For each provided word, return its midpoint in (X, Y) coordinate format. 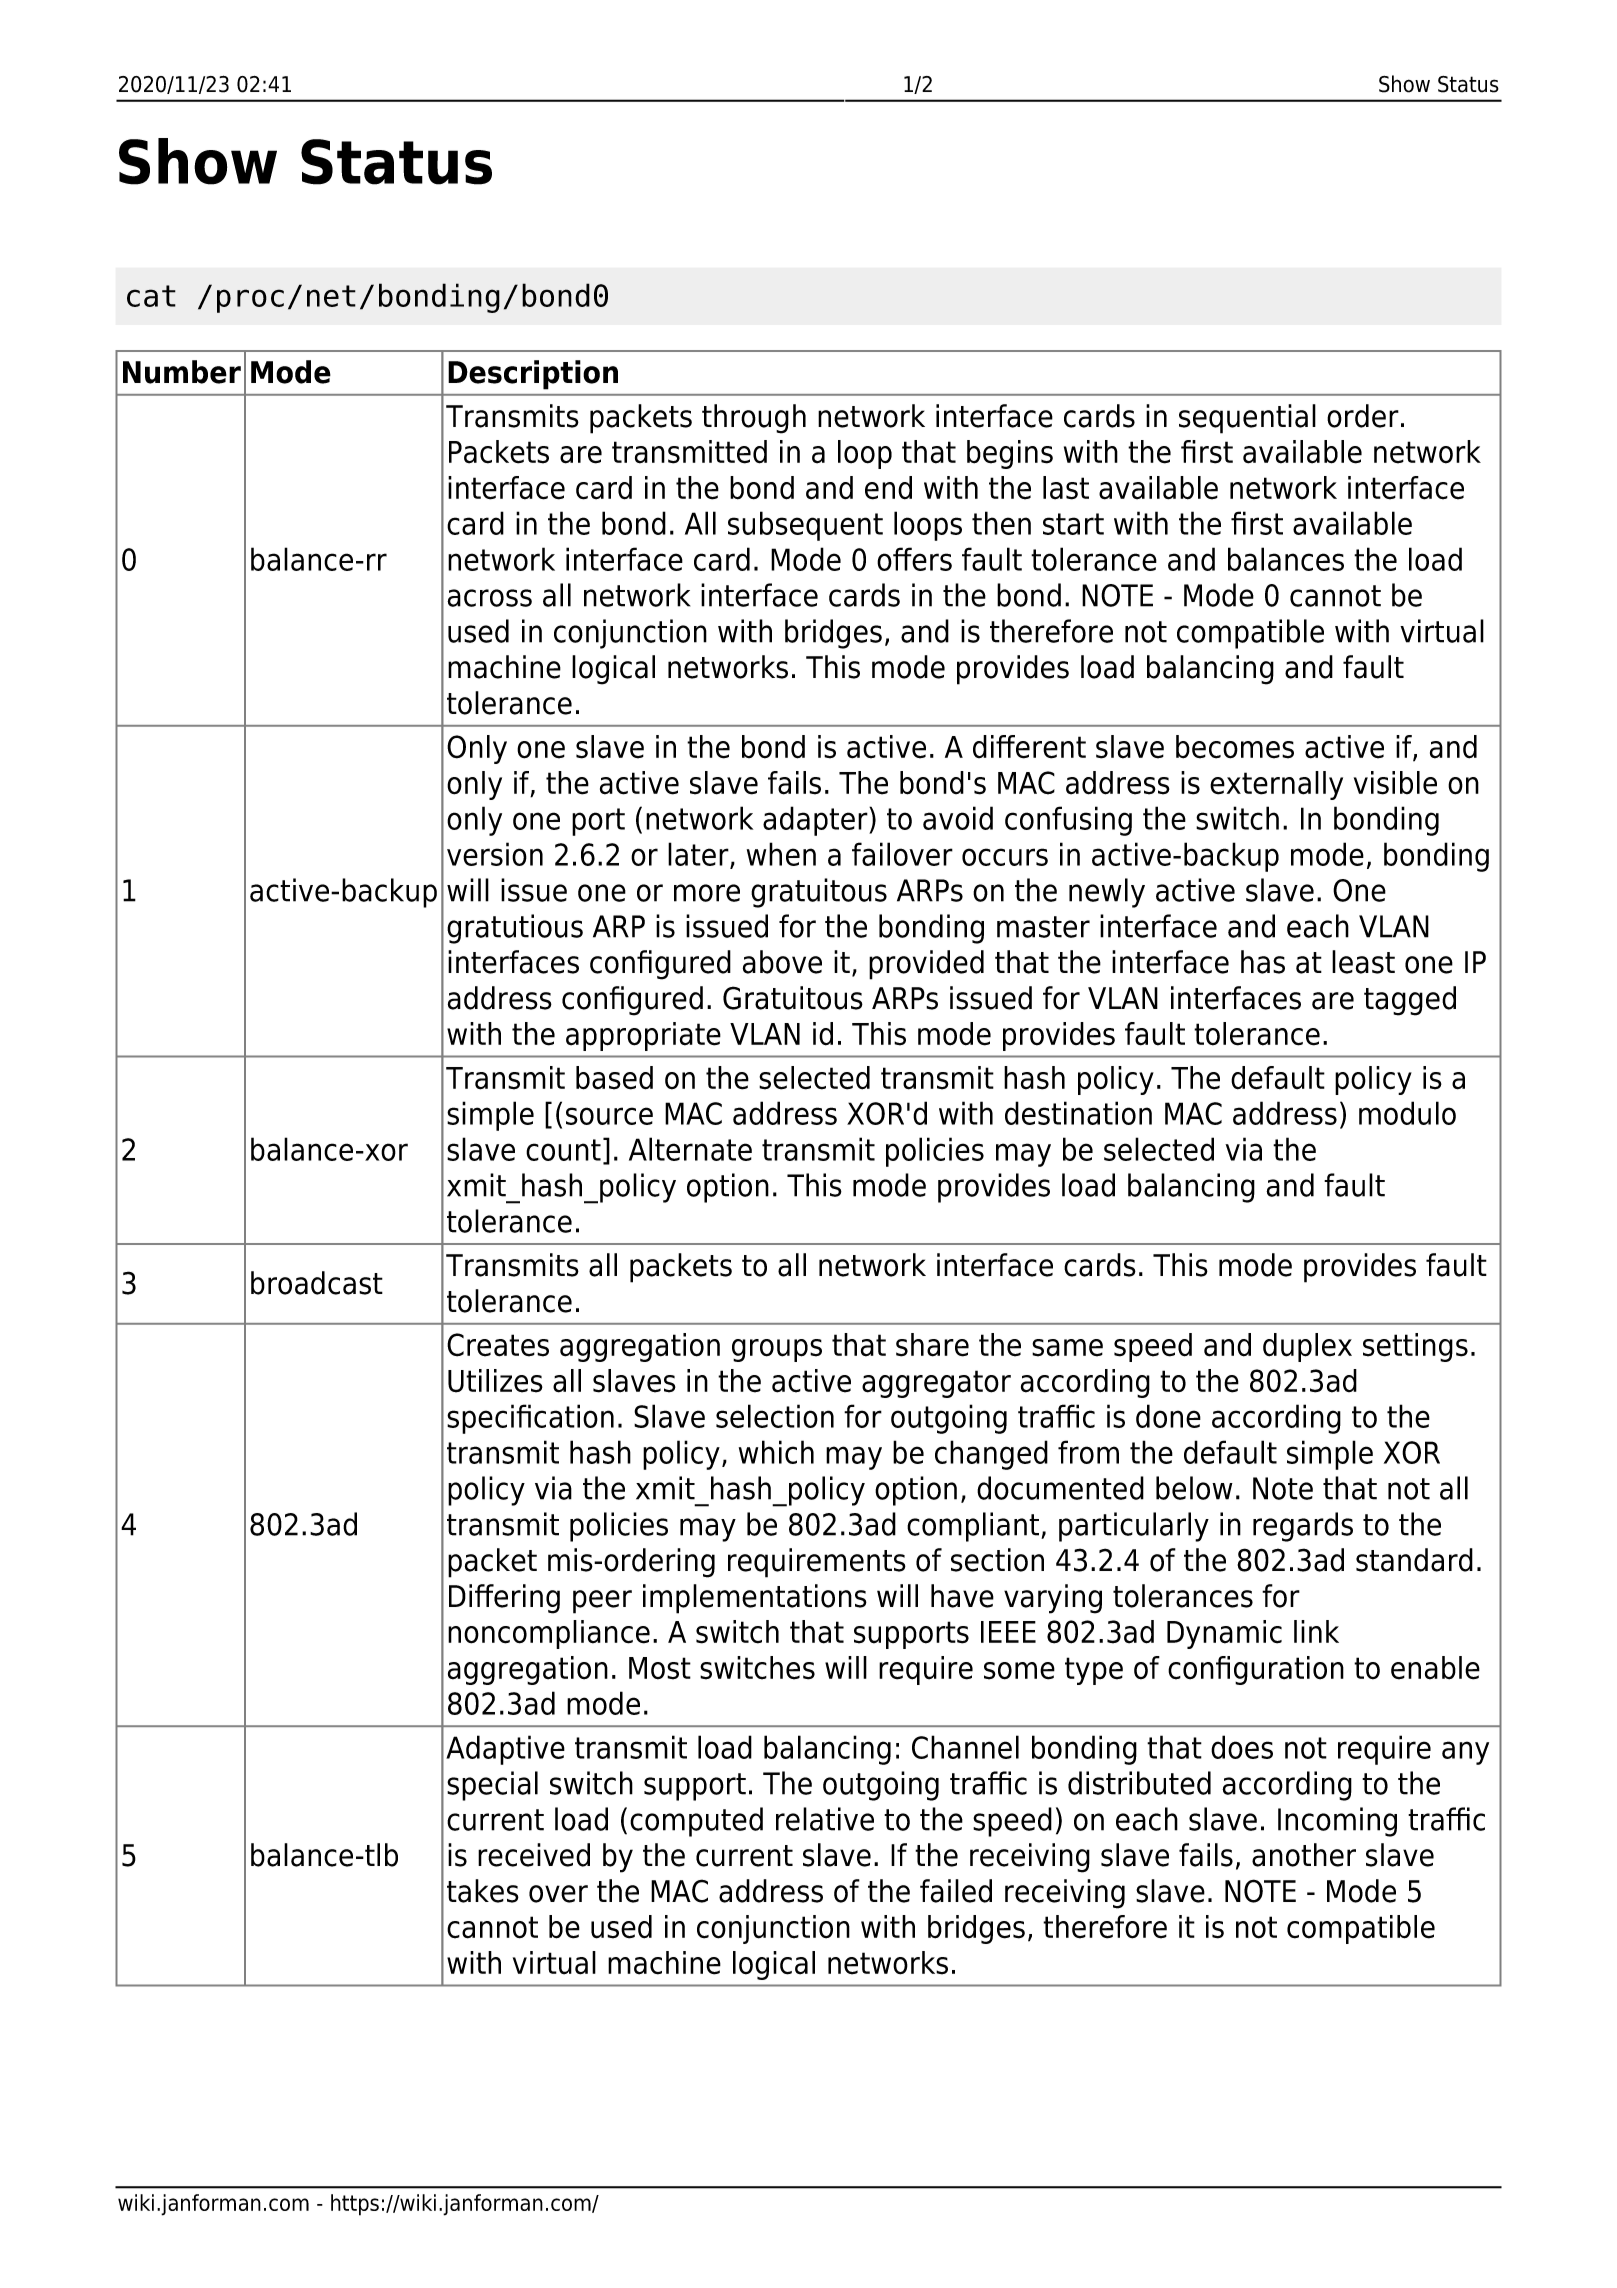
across (489, 598)
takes (483, 1891)
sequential (1247, 419)
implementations (755, 1599)
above (782, 962)
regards (1303, 1527)
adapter (816, 821)
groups (777, 1350)
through (754, 419)
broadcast (317, 1283)
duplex (1307, 1347)
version (495, 854)
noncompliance (549, 1634)
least (1363, 962)
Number (182, 372)
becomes (1235, 747)
